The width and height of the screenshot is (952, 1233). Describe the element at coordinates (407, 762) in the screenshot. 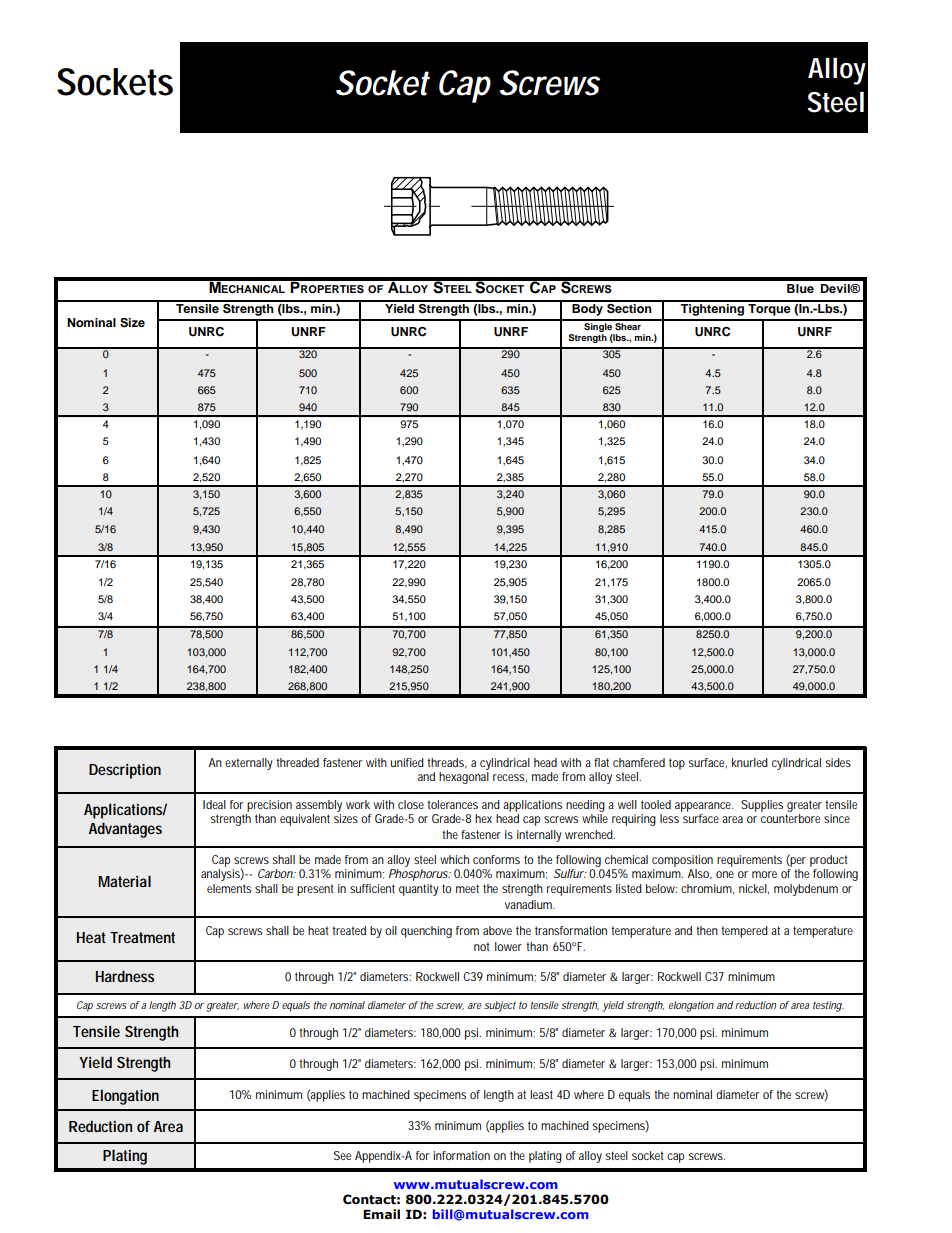

I see `unified` at that location.
